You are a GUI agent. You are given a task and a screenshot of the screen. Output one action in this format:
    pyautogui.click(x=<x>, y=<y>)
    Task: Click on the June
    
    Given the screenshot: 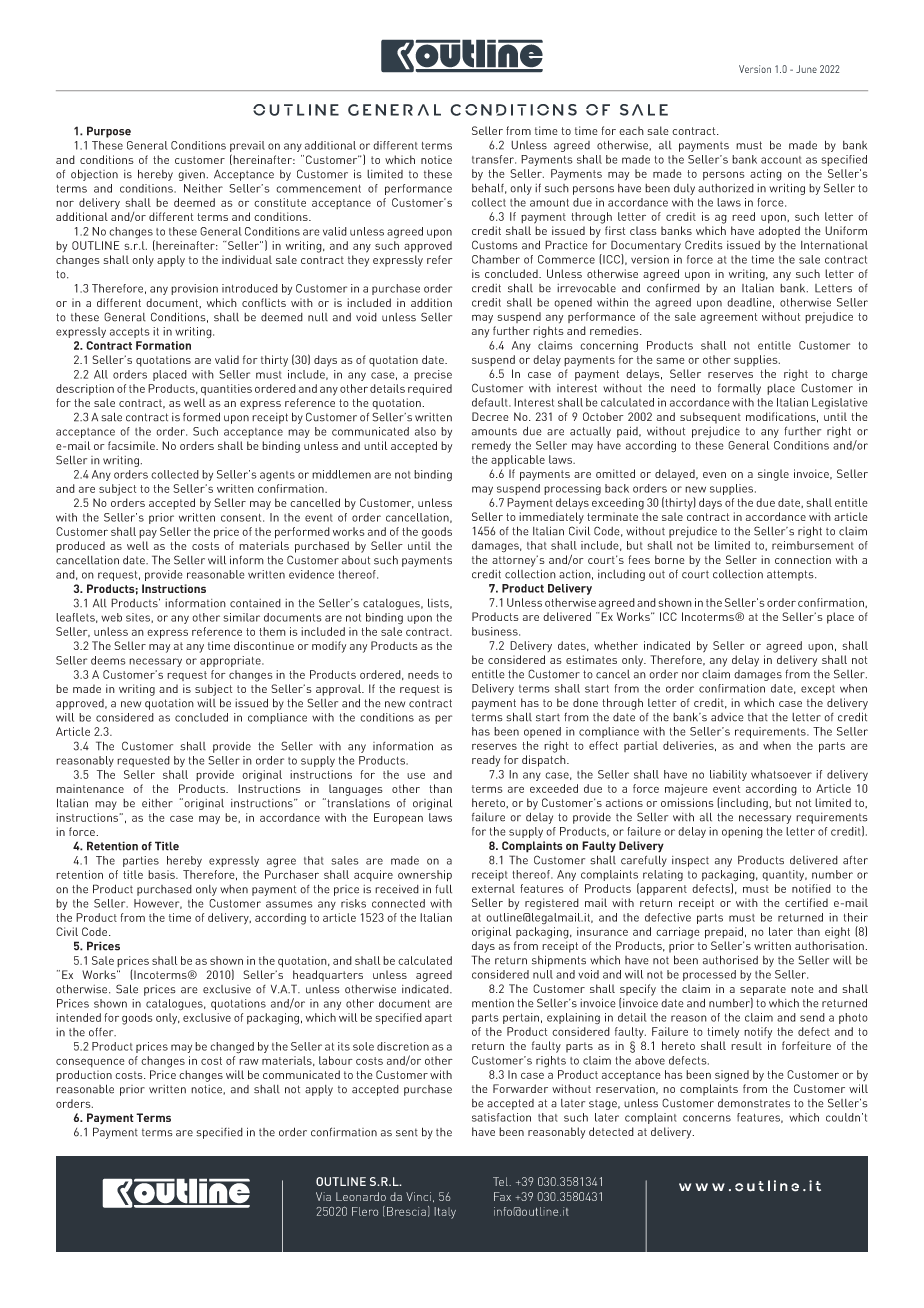 What is the action you would take?
    pyautogui.click(x=806, y=69)
